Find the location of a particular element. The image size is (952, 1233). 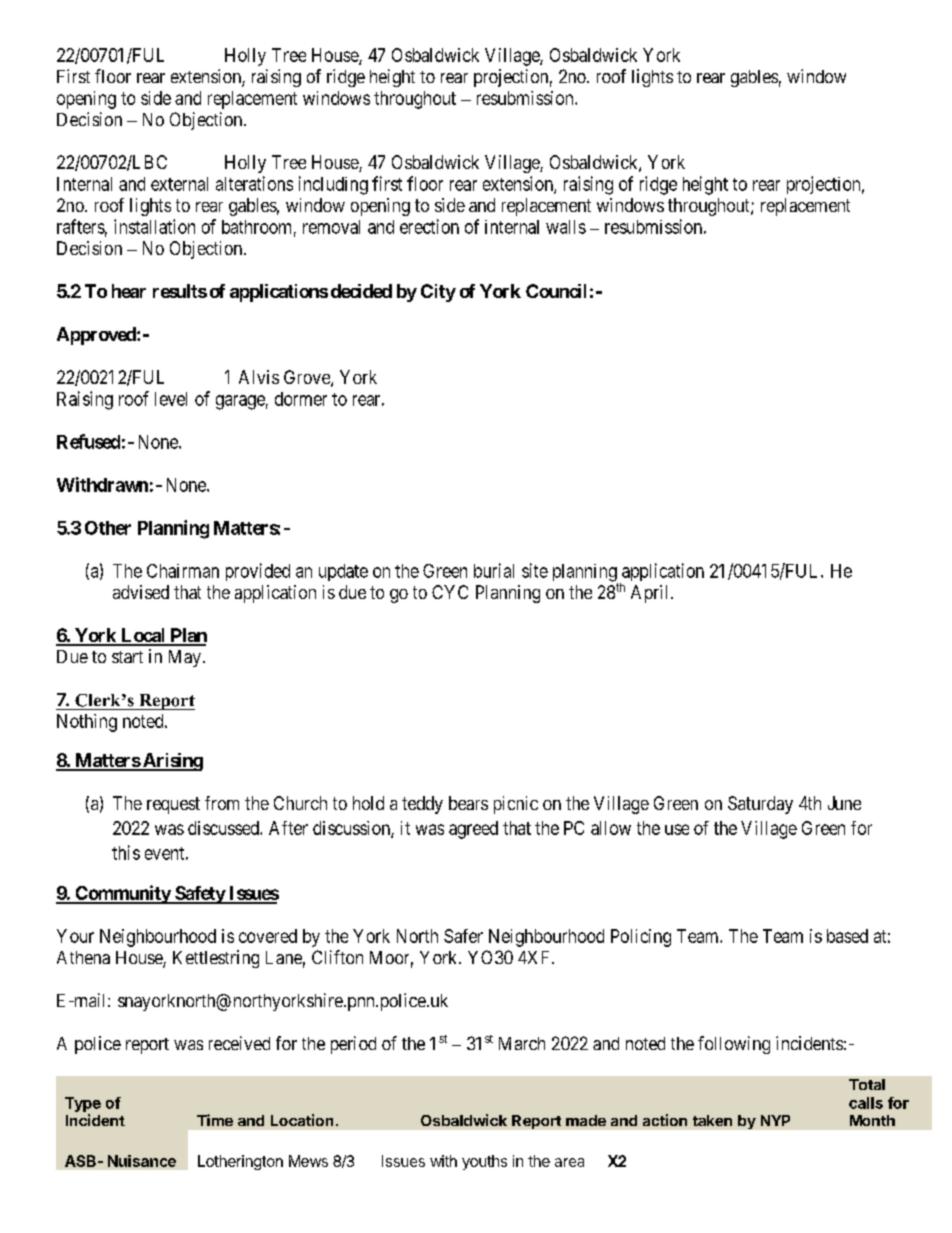

taken is located at coordinates (712, 1120).
